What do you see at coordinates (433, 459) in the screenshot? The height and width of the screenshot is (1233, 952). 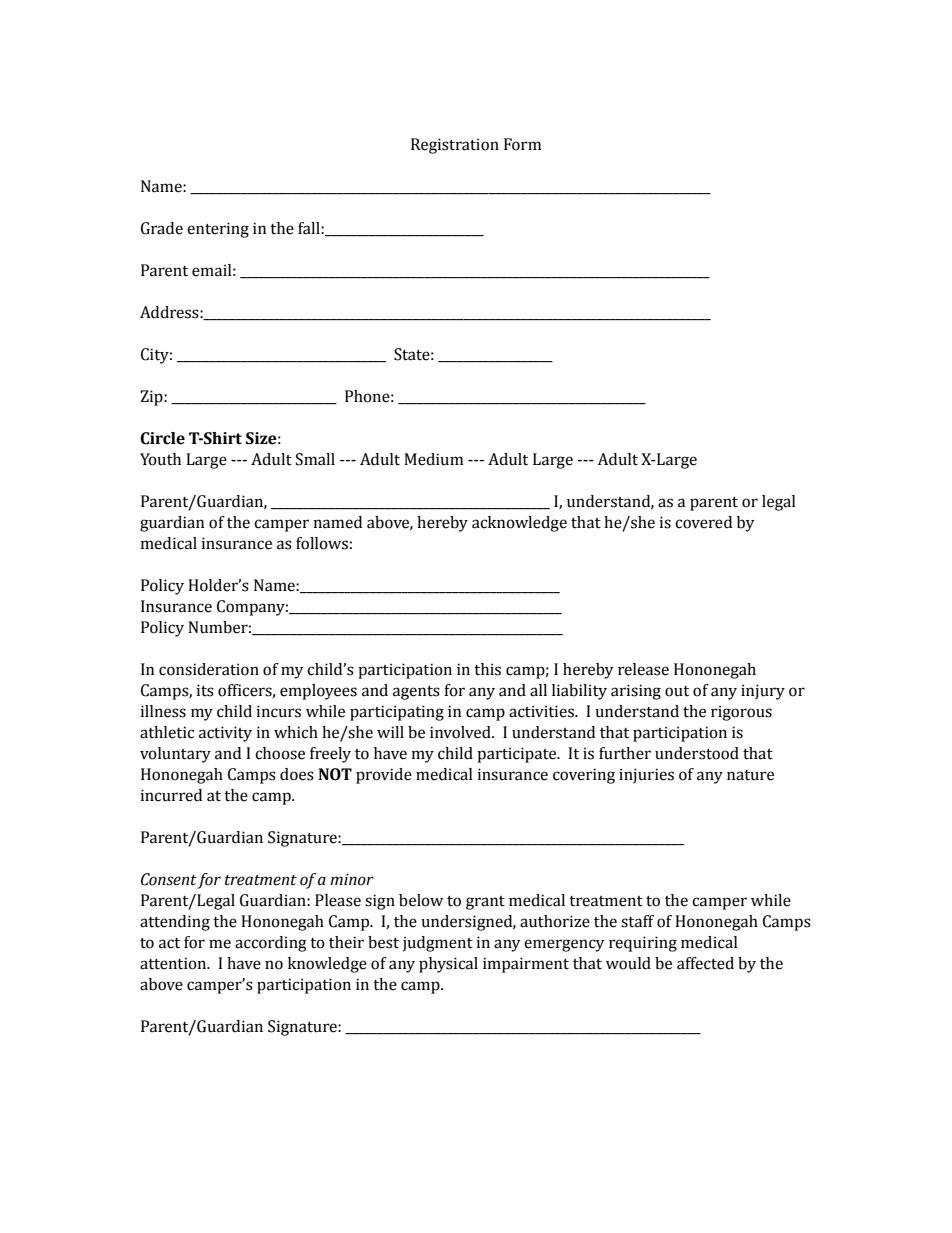 I see `Medium` at bounding box center [433, 459].
